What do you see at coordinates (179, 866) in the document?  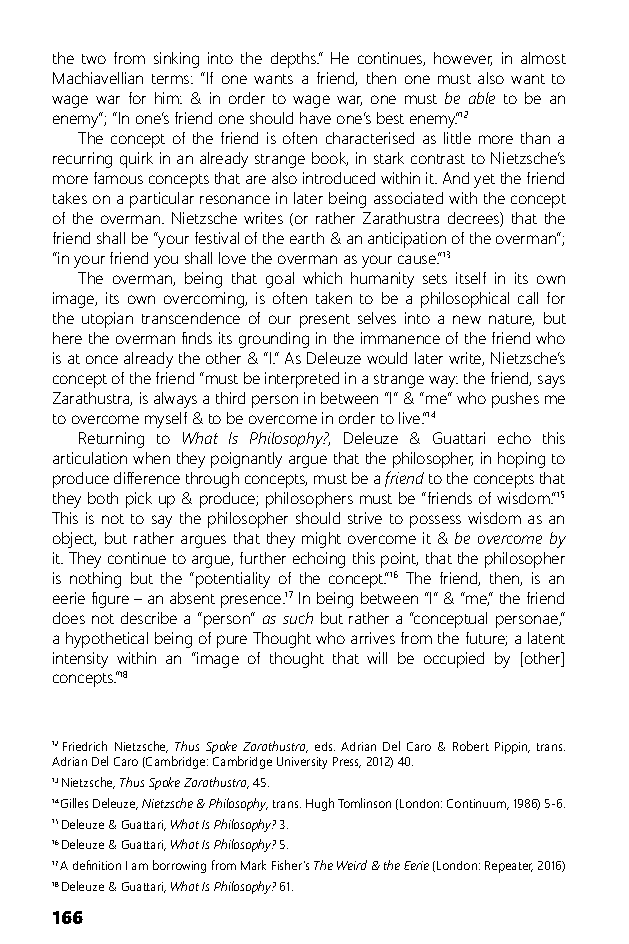 I see `borrowing` at bounding box center [179, 866].
